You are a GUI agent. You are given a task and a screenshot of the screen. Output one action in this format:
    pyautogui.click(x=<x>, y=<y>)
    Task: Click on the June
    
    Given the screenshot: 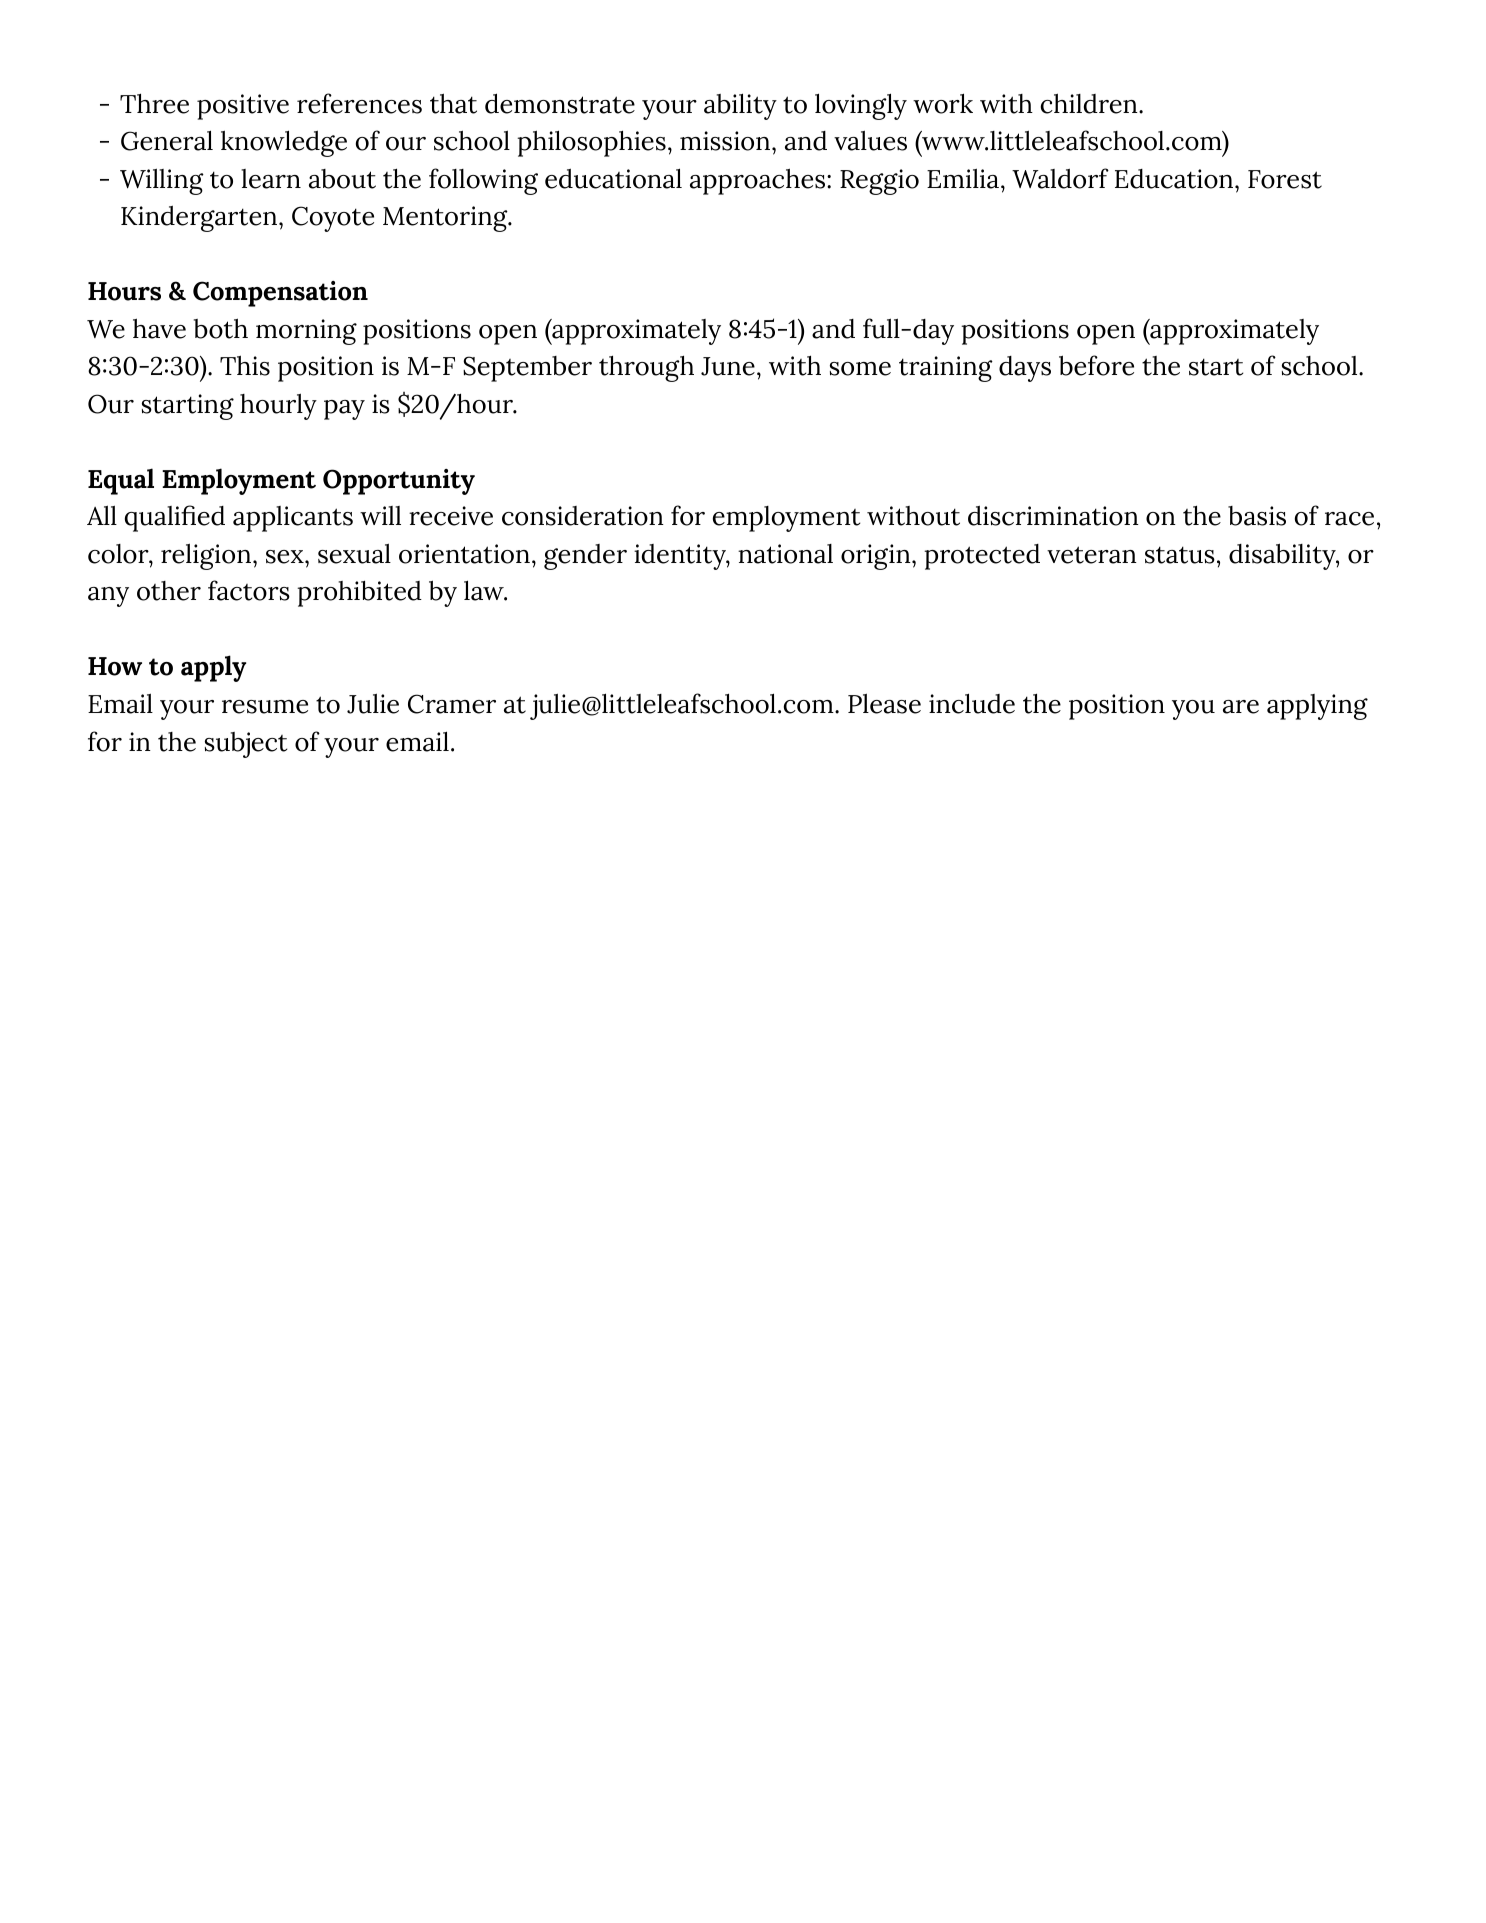 What is the action you would take?
    pyautogui.click(x=728, y=366)
